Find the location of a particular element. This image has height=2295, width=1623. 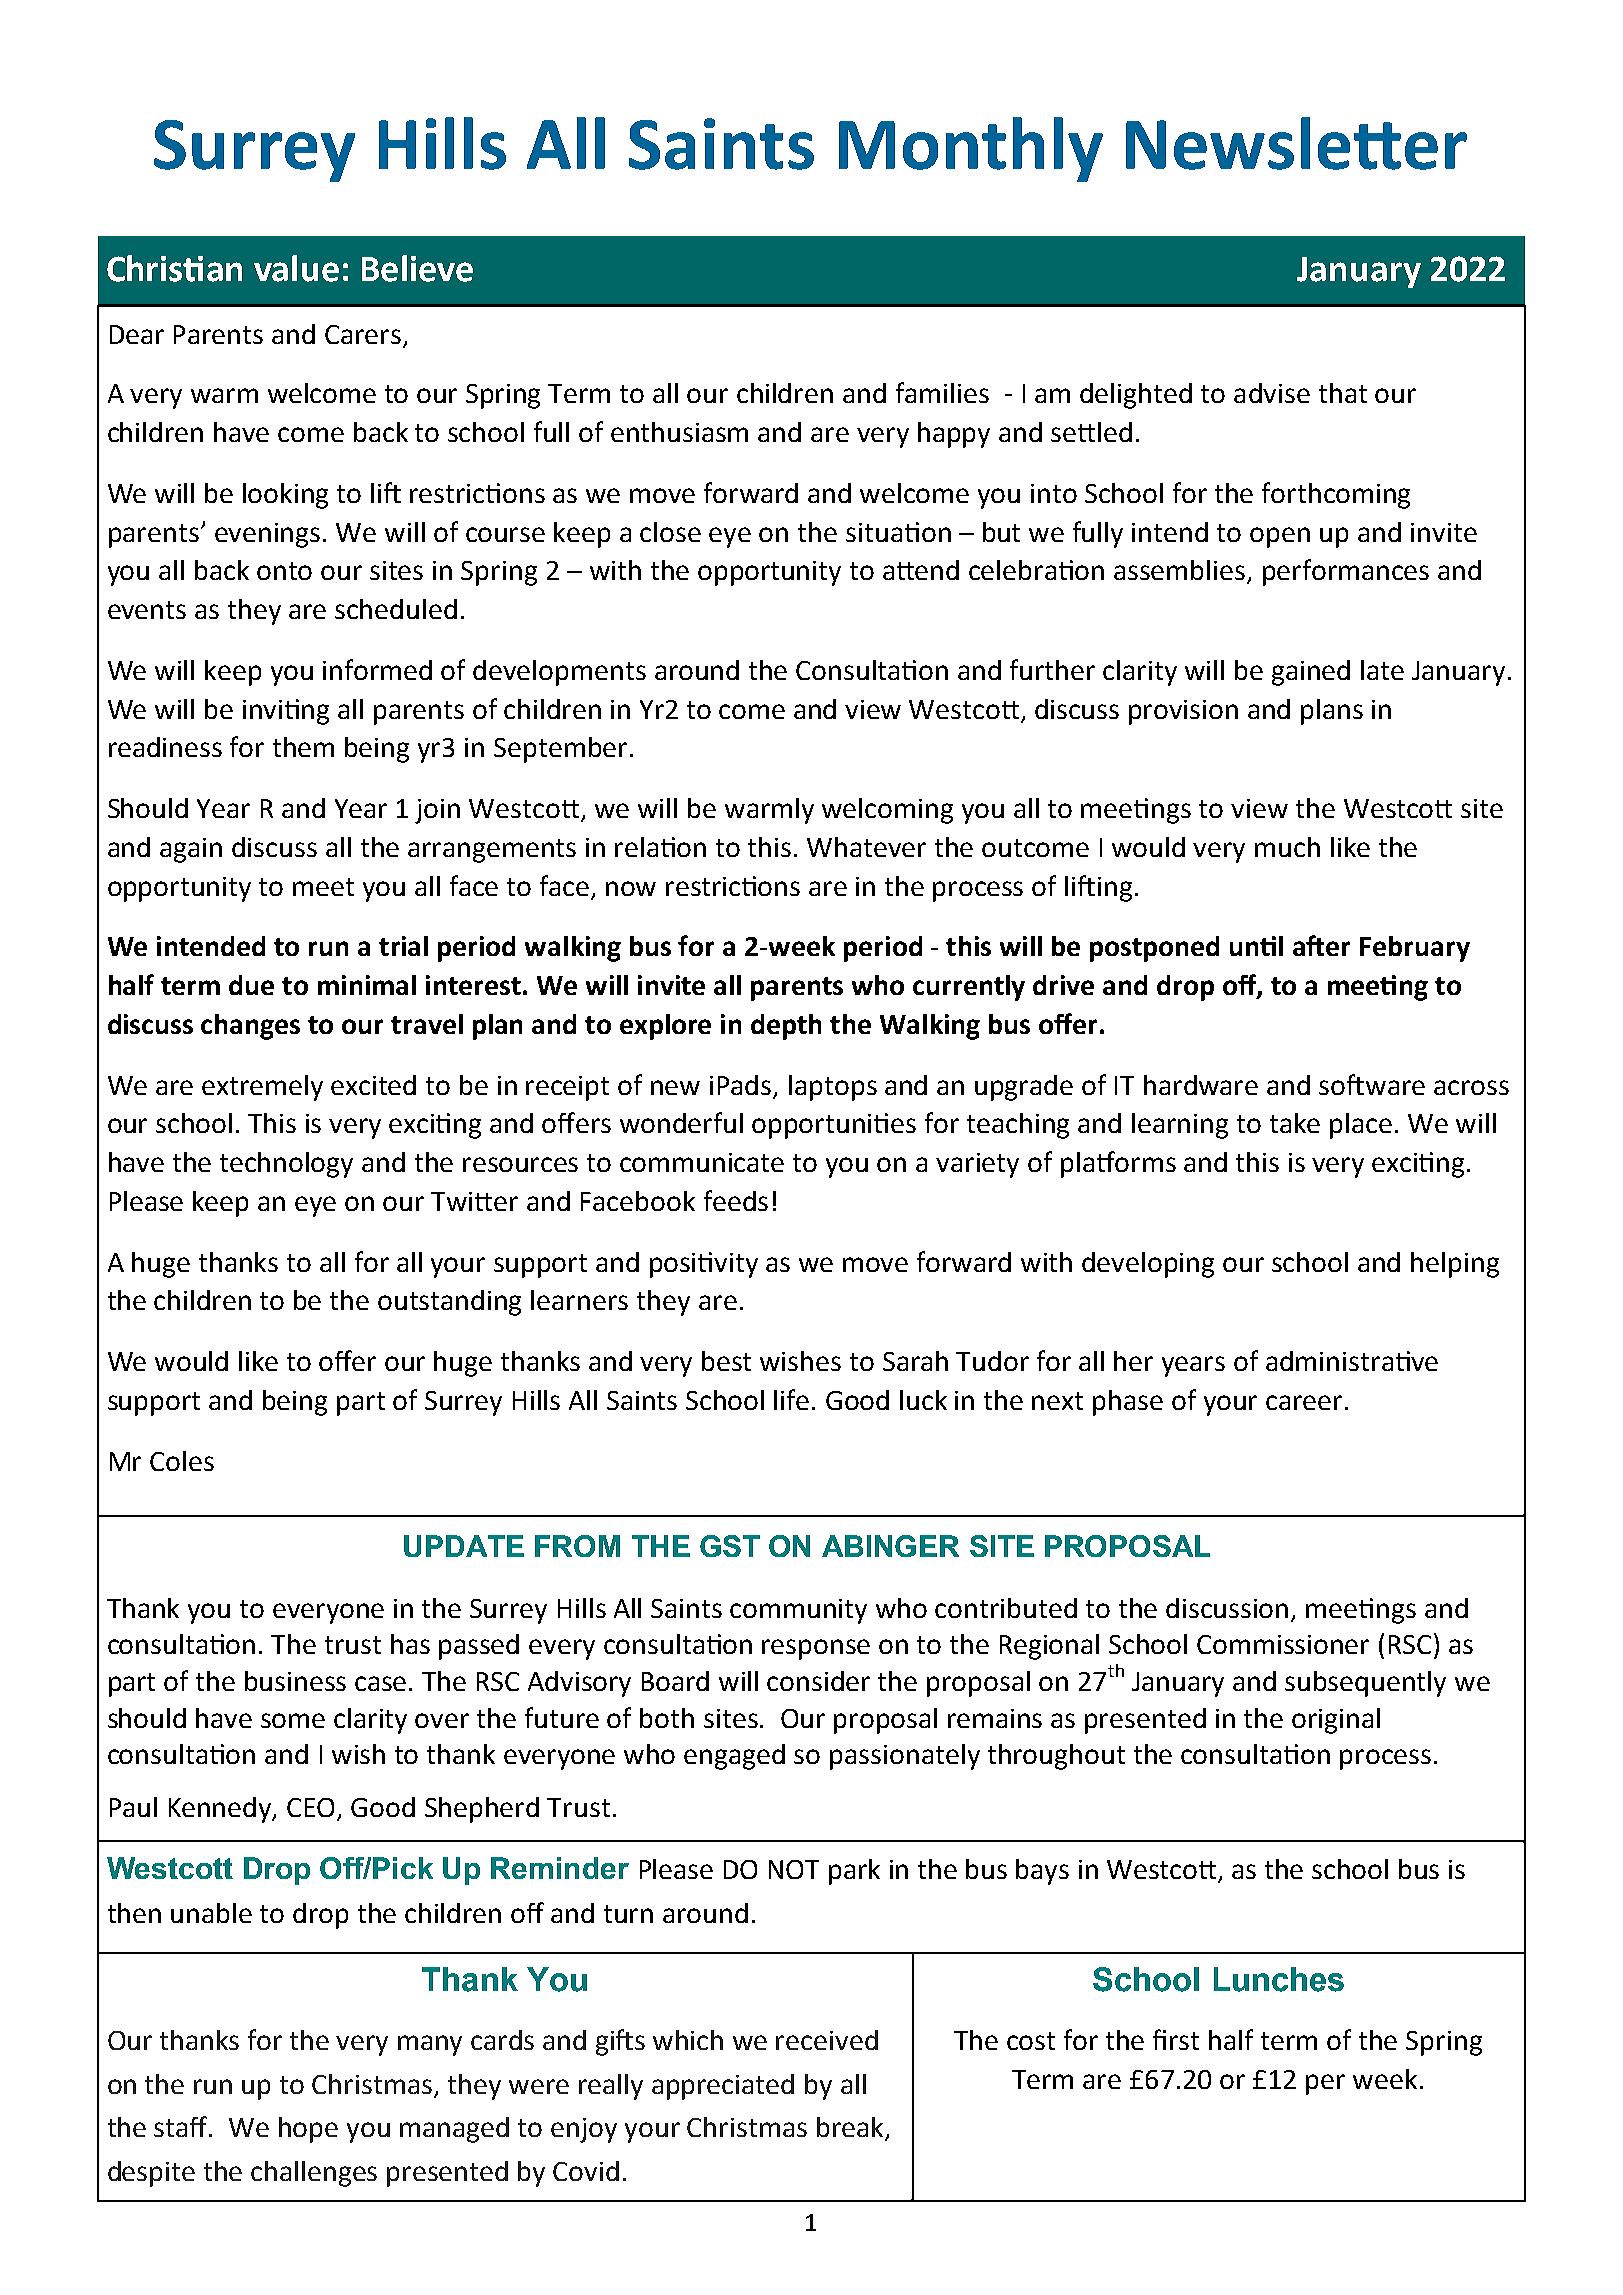

outstanding is located at coordinates (449, 1303).
